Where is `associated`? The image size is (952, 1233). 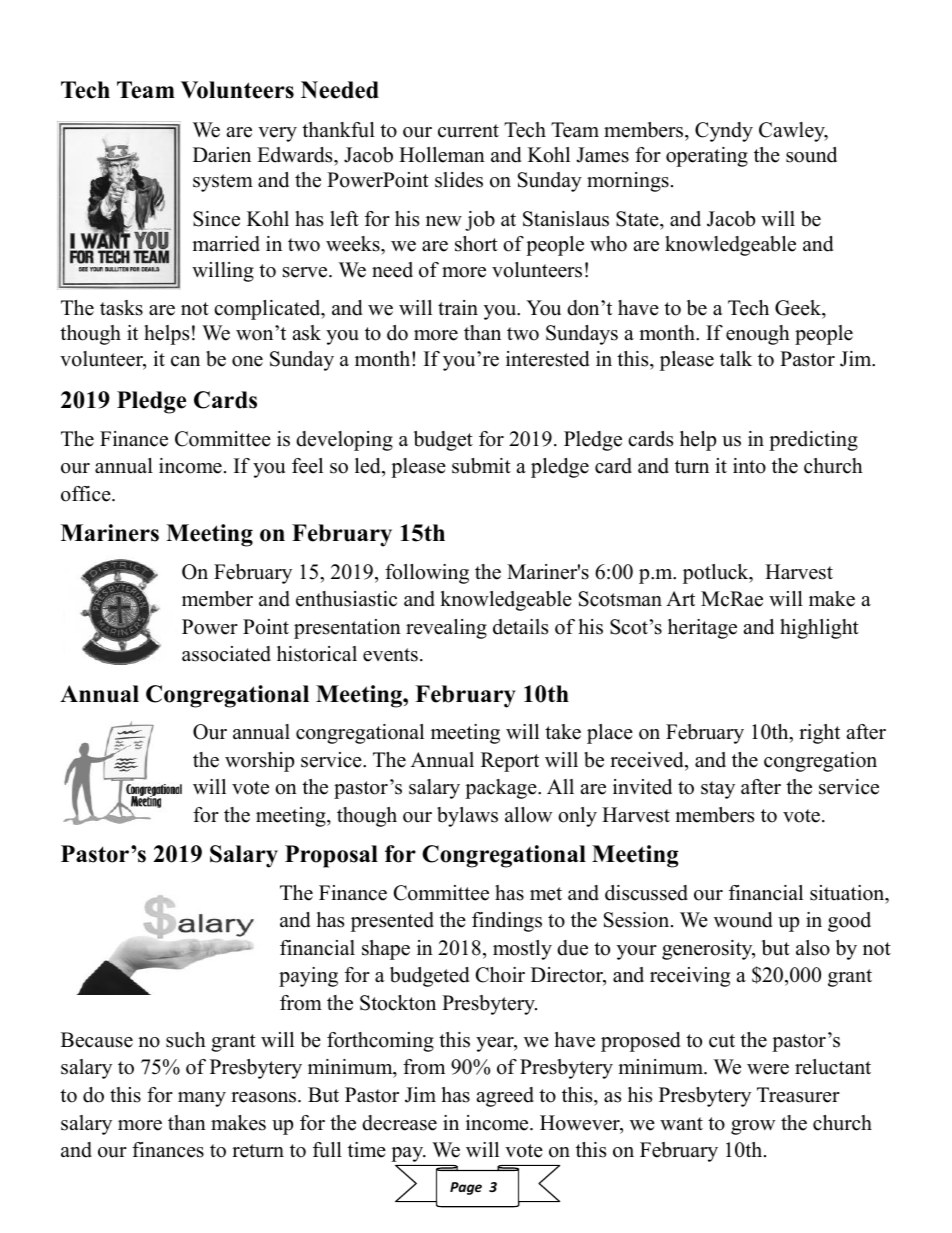
associated is located at coordinates (226, 654).
